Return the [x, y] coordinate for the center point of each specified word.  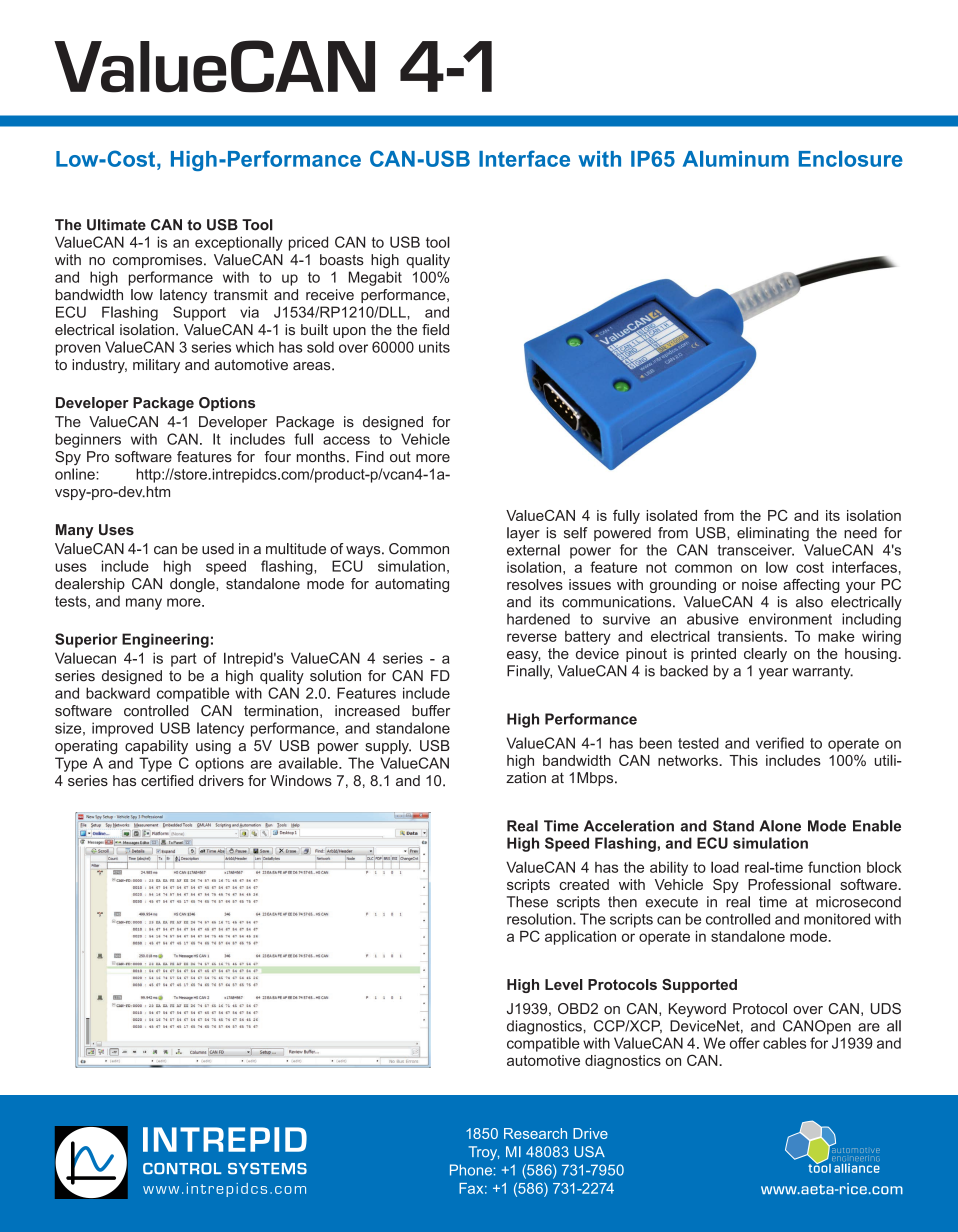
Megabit [375, 278]
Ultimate [116, 225]
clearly [765, 655]
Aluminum [736, 159]
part [183, 660]
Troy [484, 1153]
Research [535, 1133]
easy [524, 656]
